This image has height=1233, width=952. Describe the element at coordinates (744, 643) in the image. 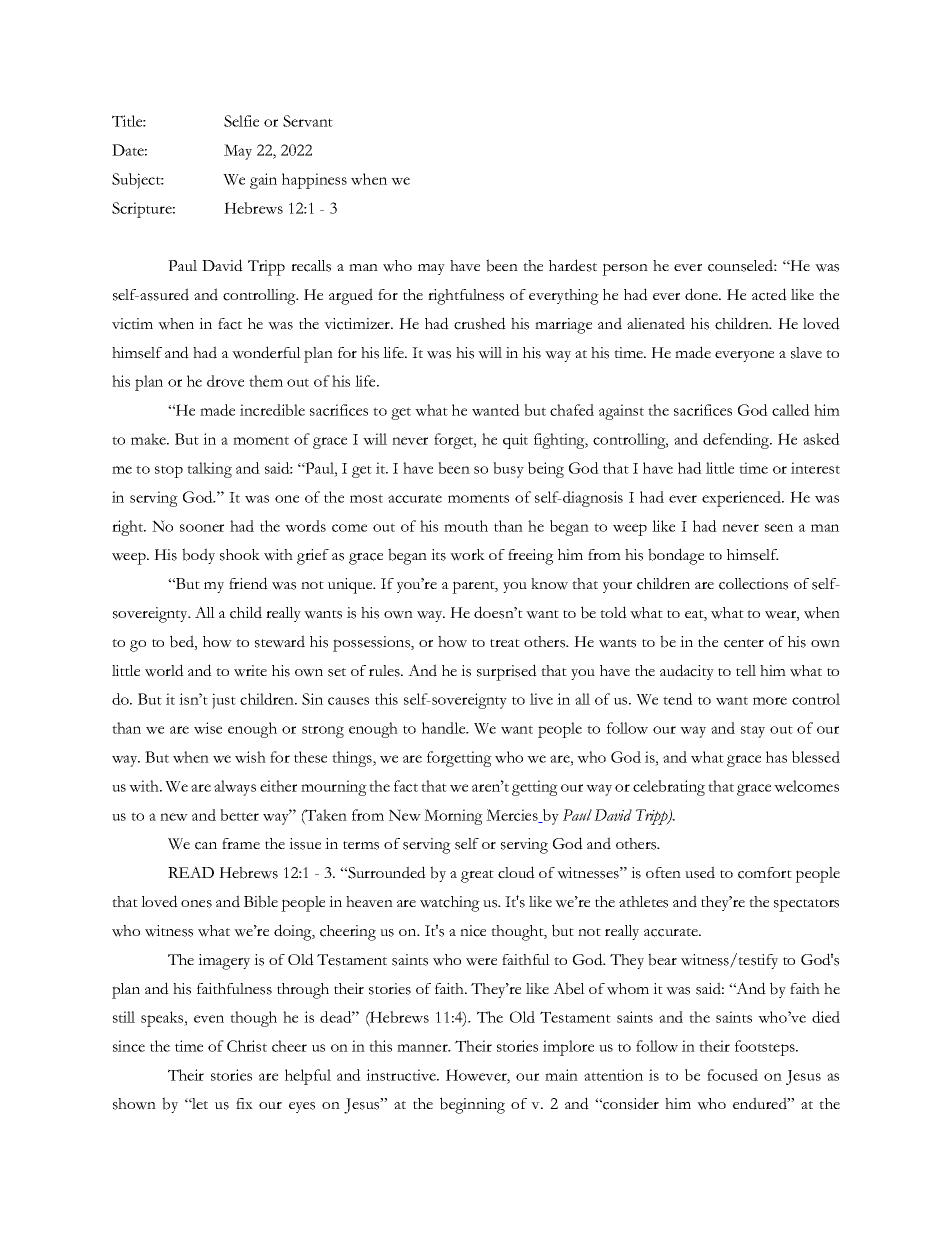

I see `center` at that location.
